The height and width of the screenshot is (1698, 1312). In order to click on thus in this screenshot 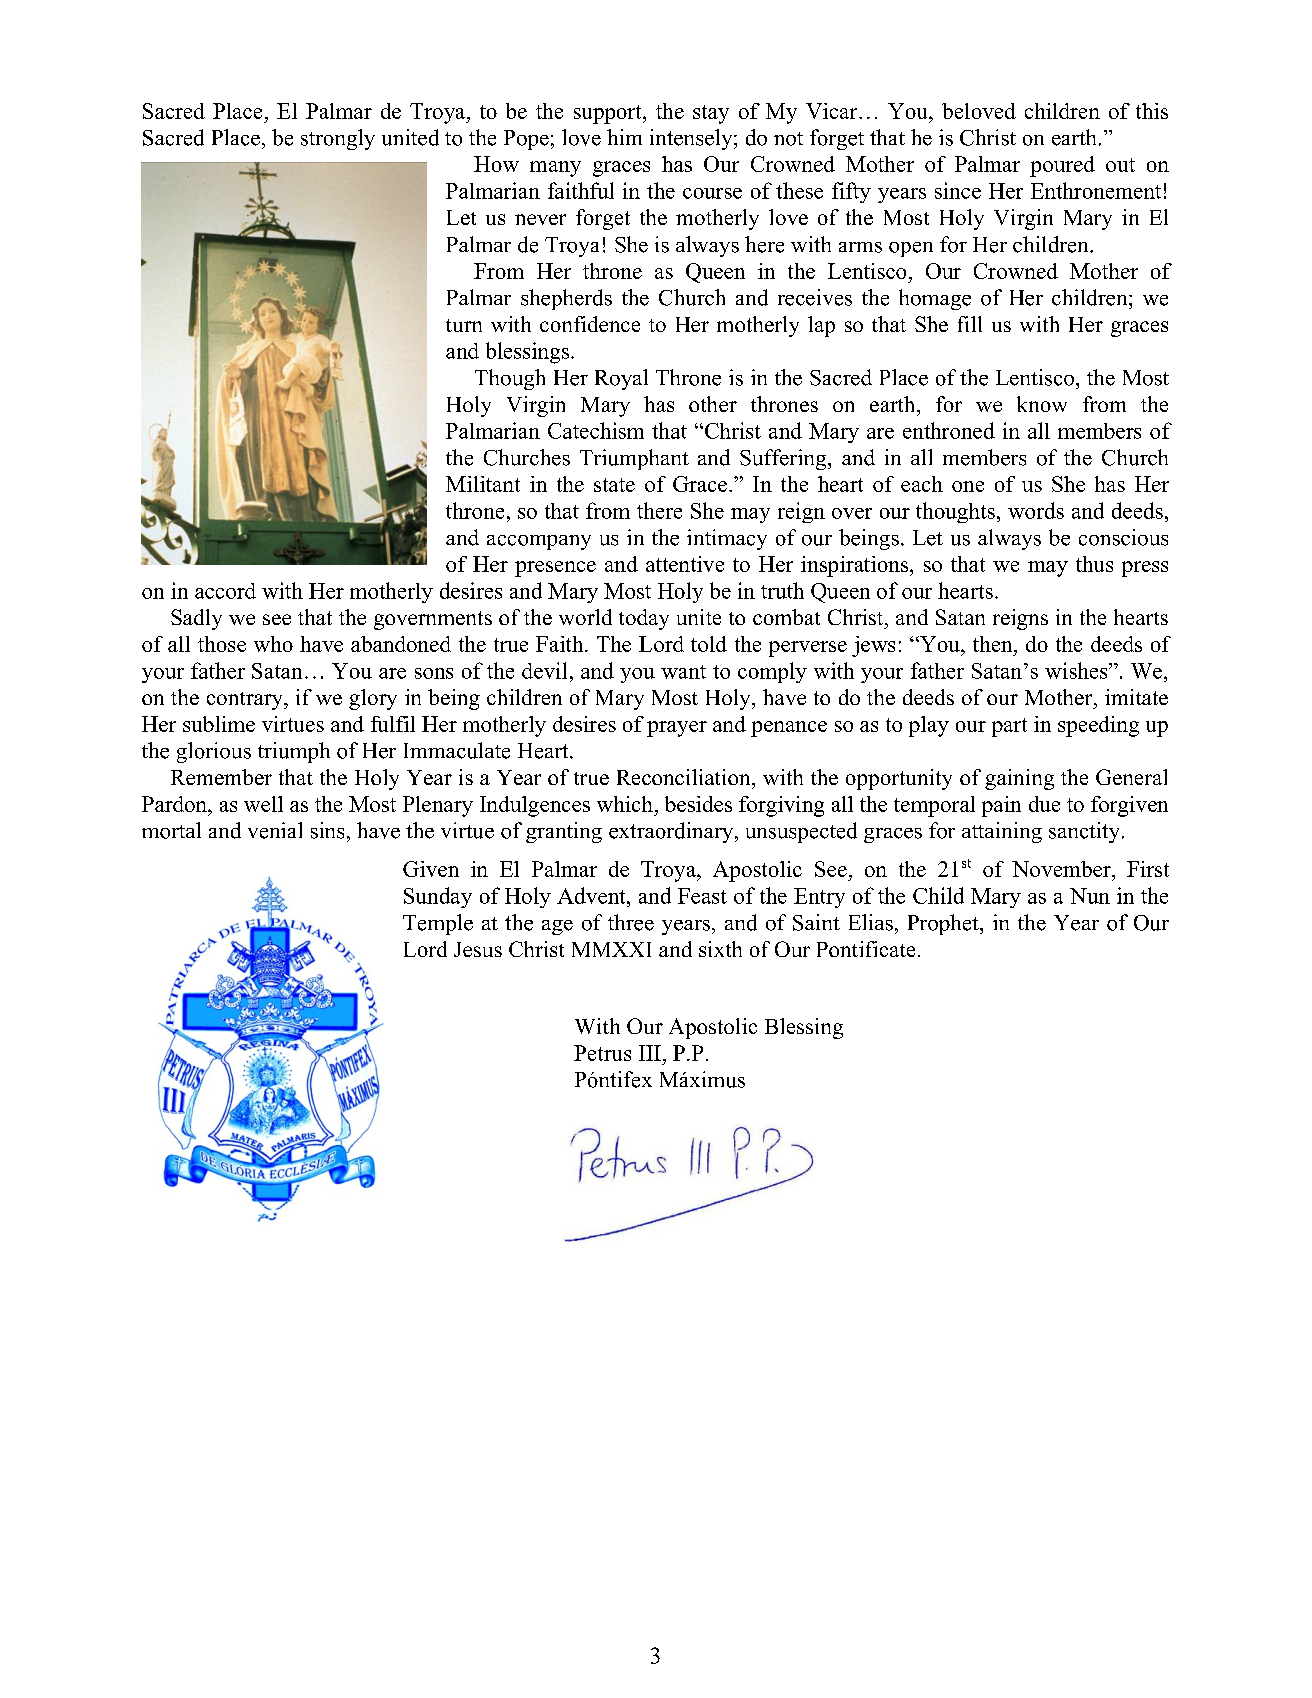, I will do `click(1094, 564)`.
